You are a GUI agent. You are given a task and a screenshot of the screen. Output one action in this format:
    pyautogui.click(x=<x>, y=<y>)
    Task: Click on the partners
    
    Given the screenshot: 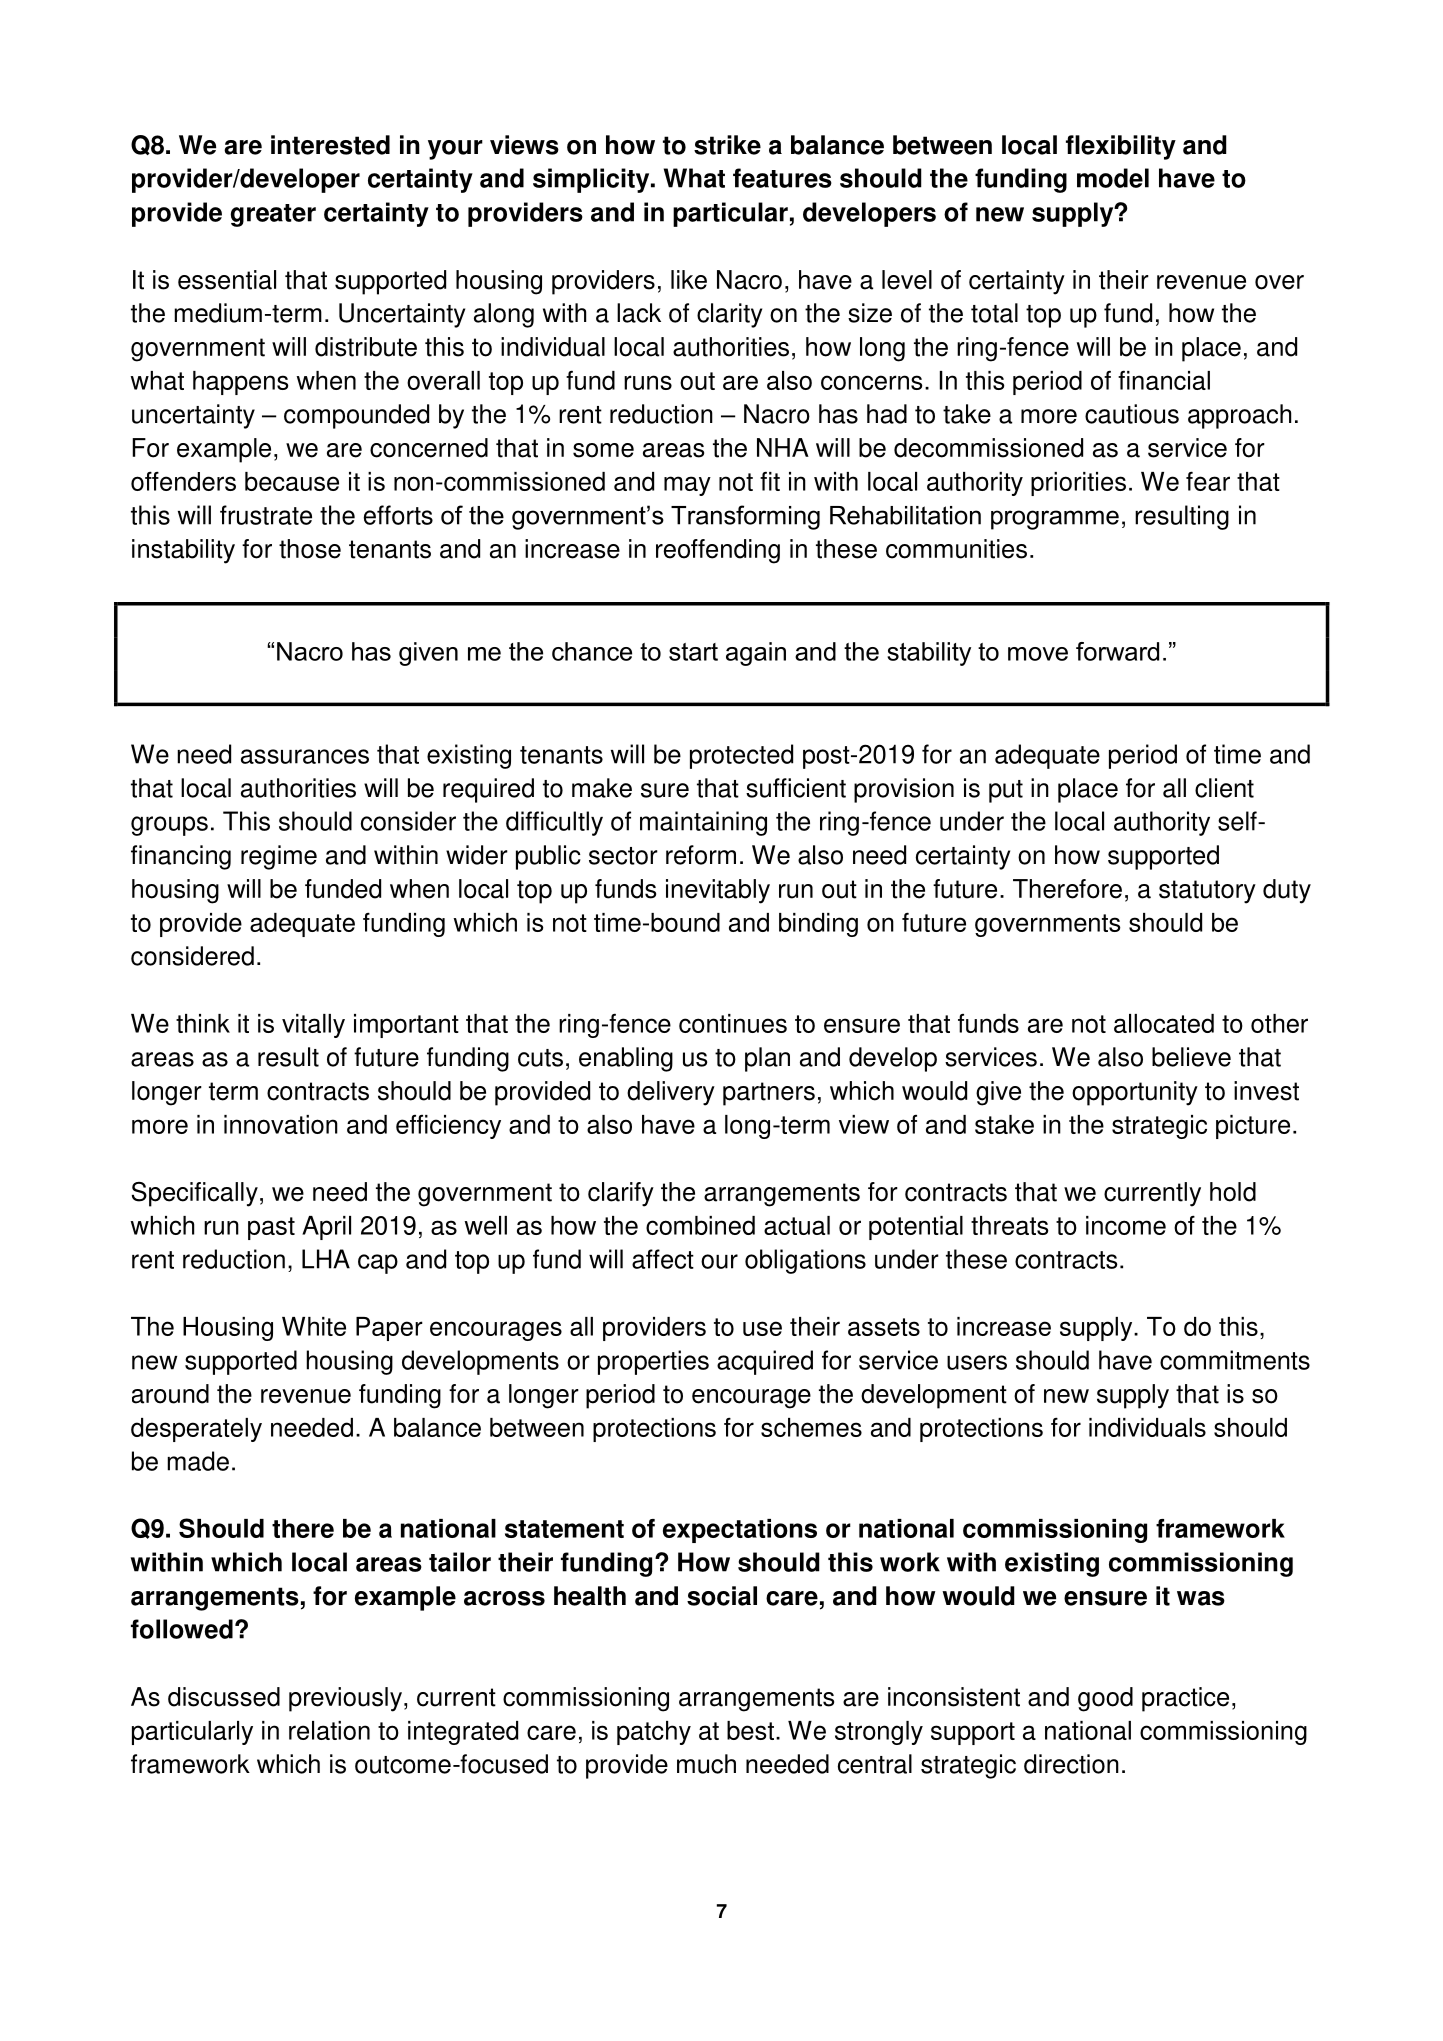 What is the action you would take?
    pyautogui.click(x=769, y=1094)
